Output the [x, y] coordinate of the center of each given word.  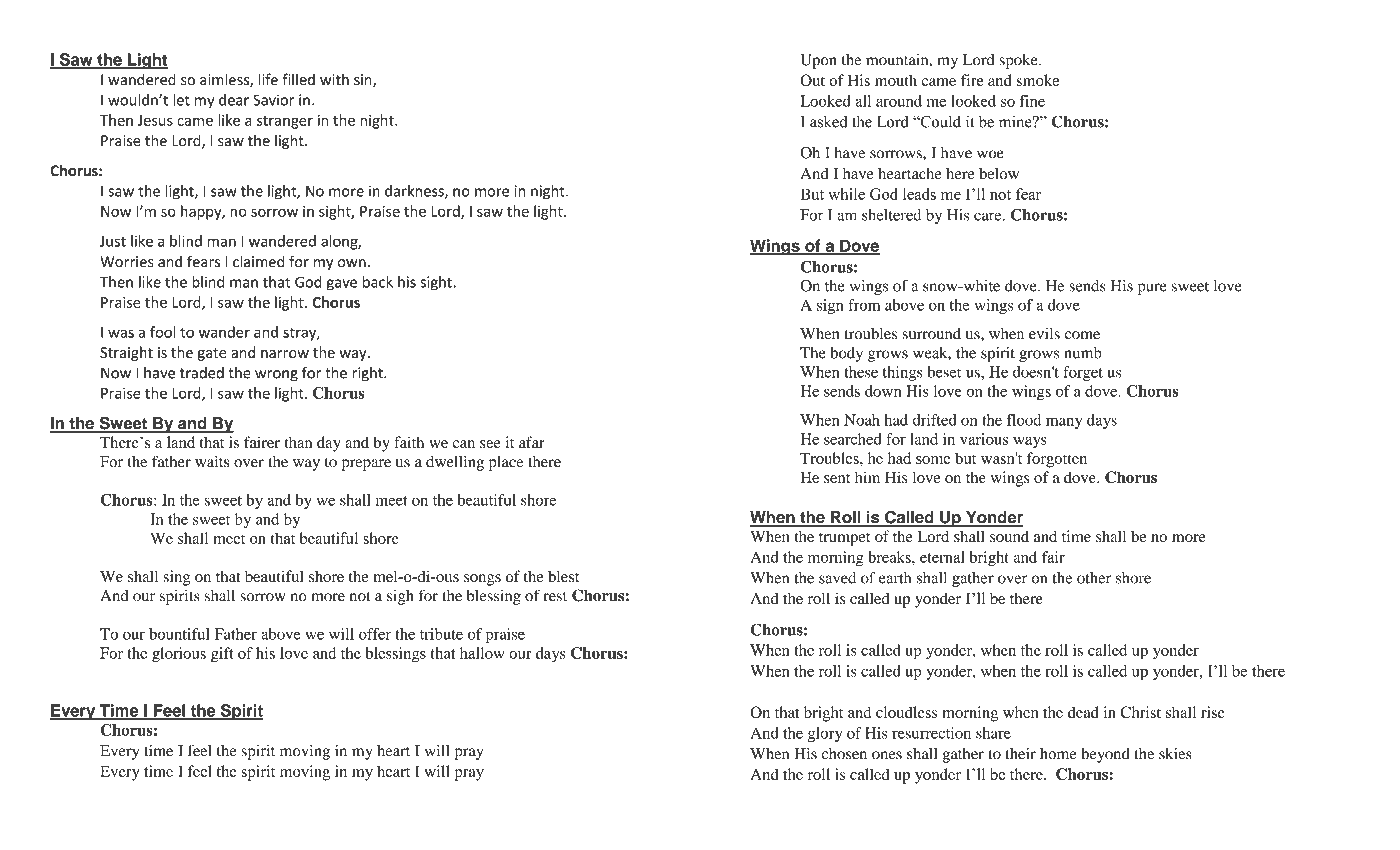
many [1064, 423]
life [268, 79]
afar [532, 442]
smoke [1038, 80]
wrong [276, 376]
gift [222, 655]
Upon [818, 61]
